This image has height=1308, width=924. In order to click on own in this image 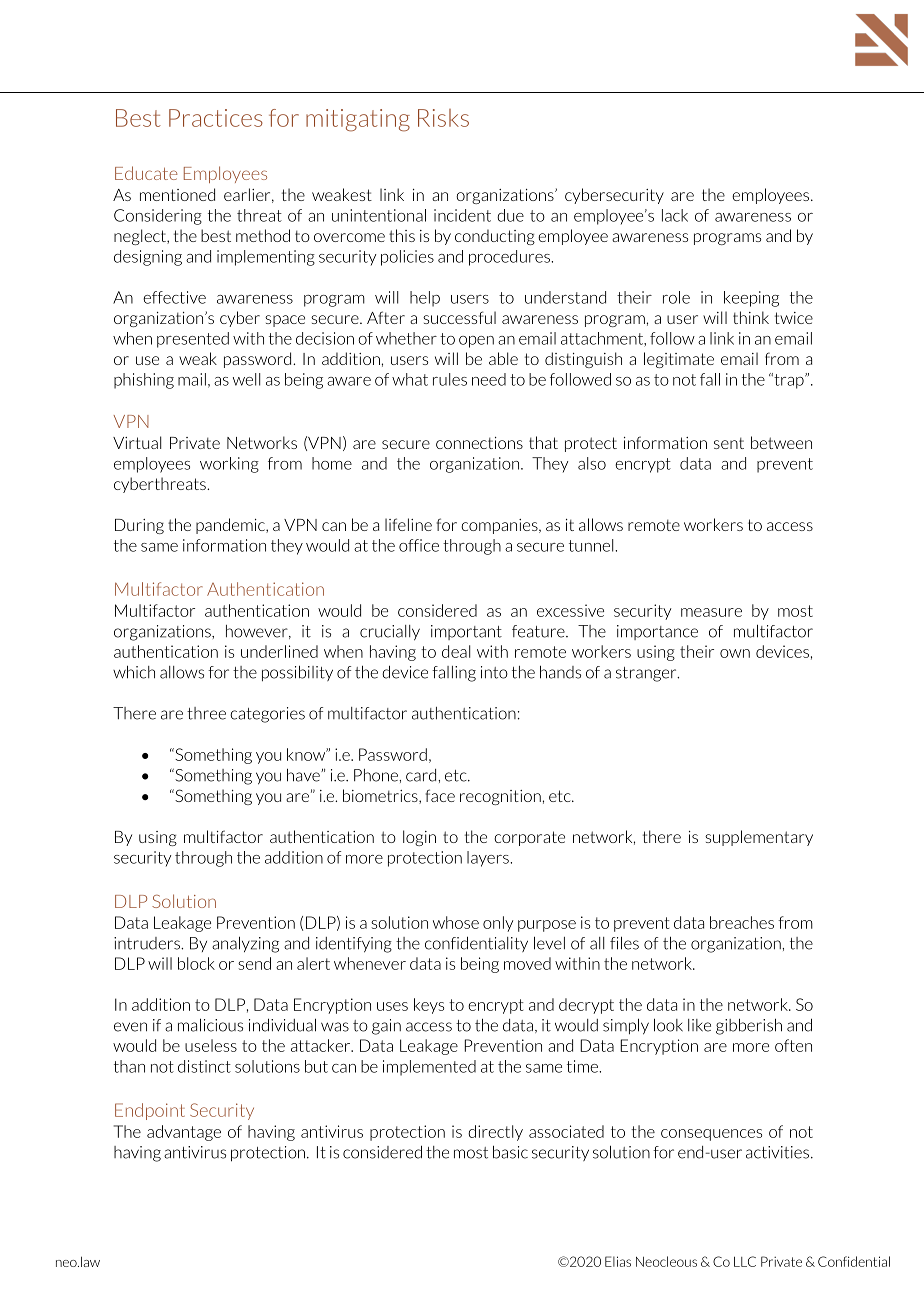, I will do `click(735, 653)`.
